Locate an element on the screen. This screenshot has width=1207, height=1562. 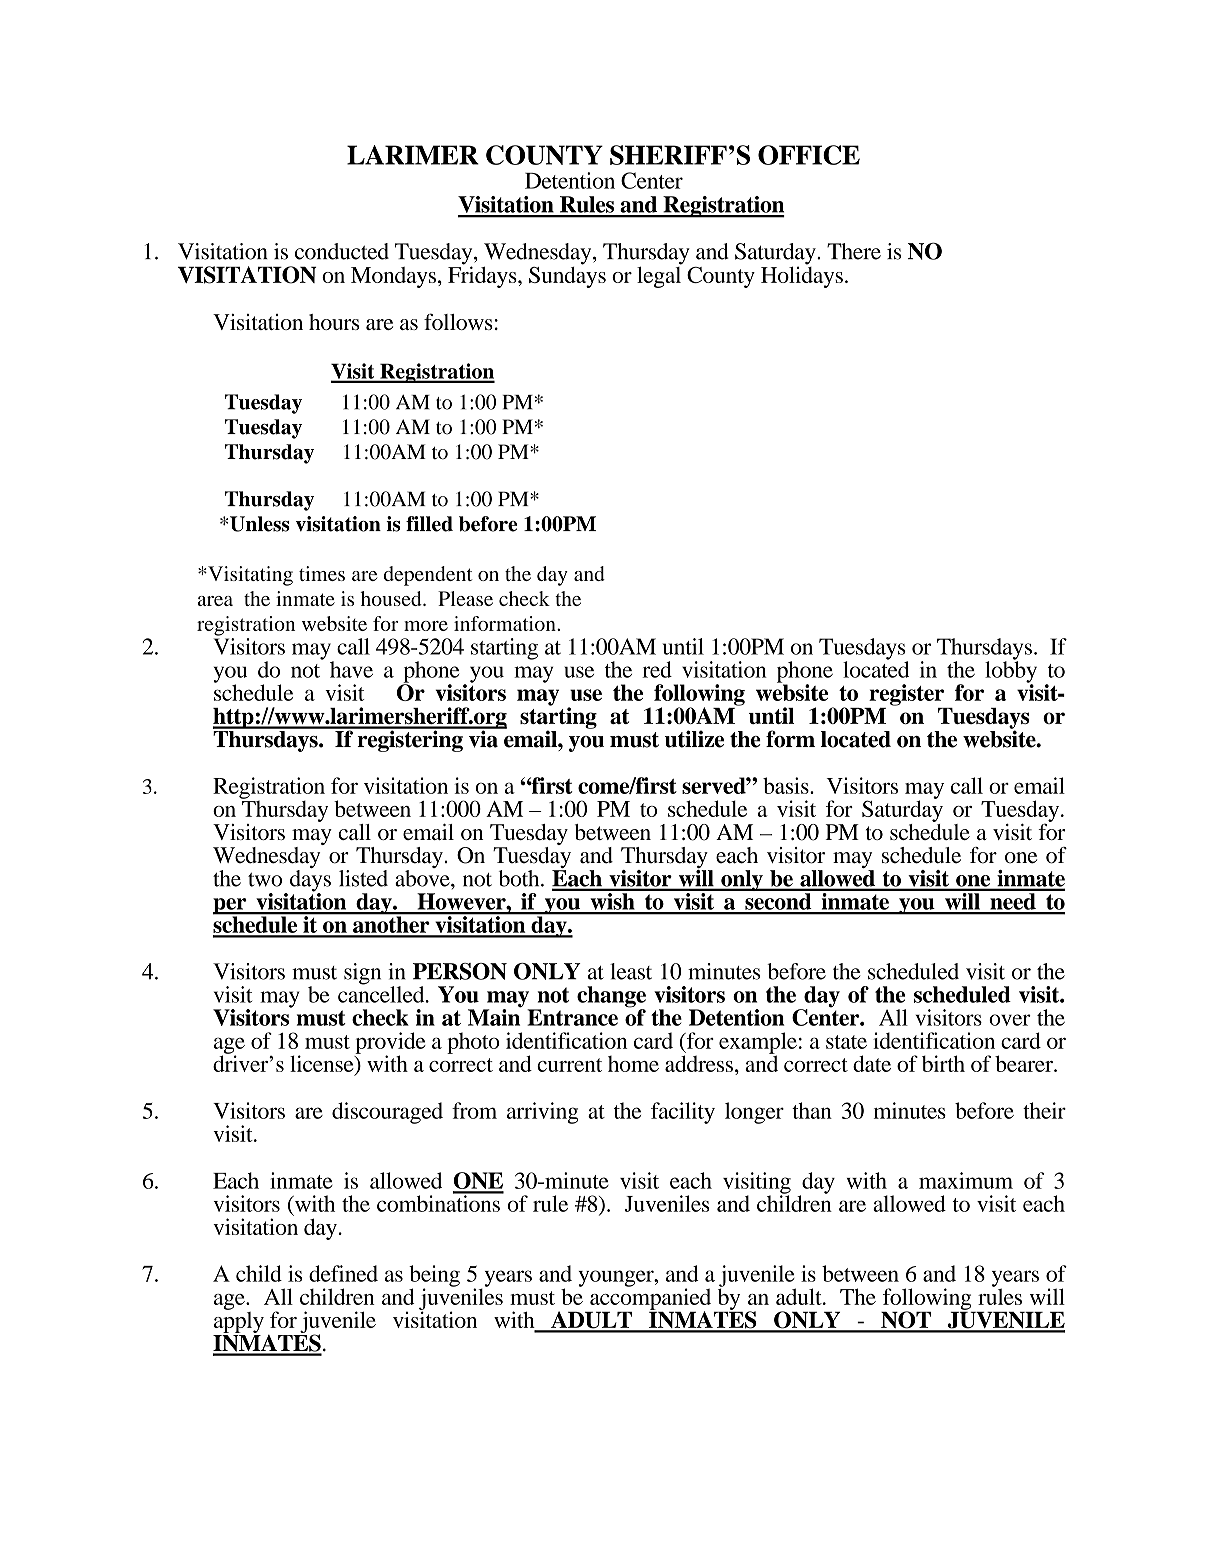
lobby is located at coordinates (1011, 672).
